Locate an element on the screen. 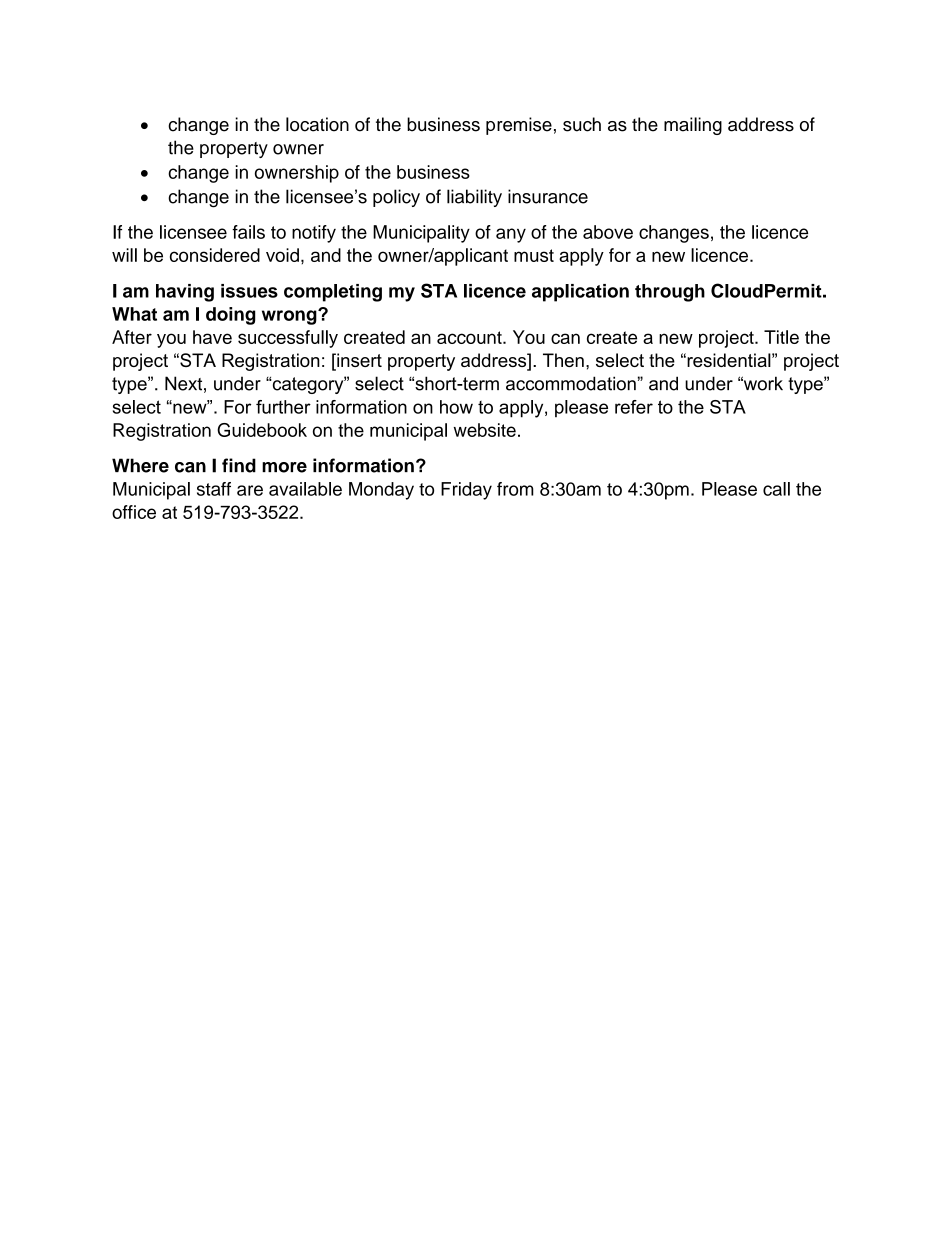 This screenshot has width=952, height=1233. considered is located at coordinates (215, 255).
